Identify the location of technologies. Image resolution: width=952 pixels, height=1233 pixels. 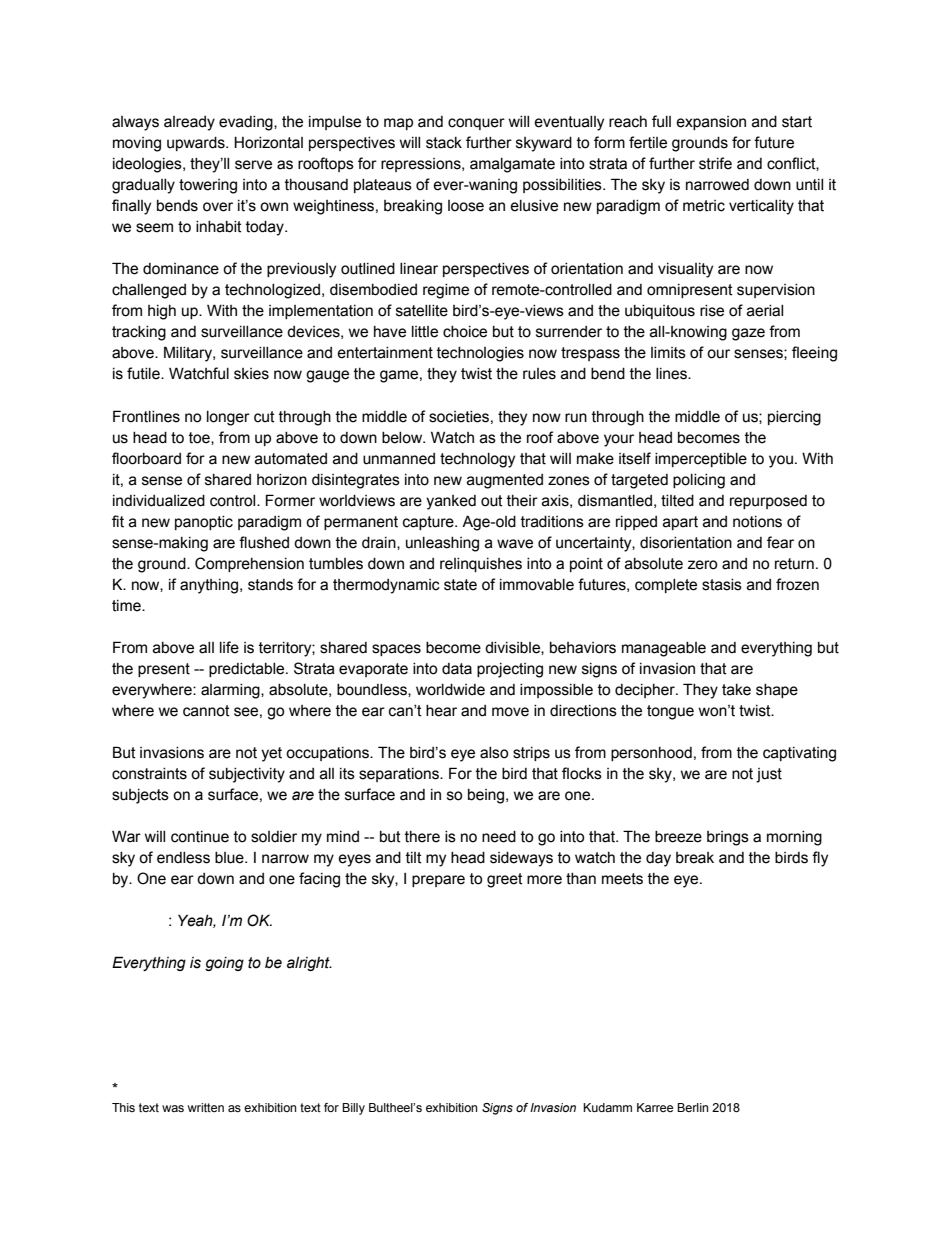
(480, 354).
